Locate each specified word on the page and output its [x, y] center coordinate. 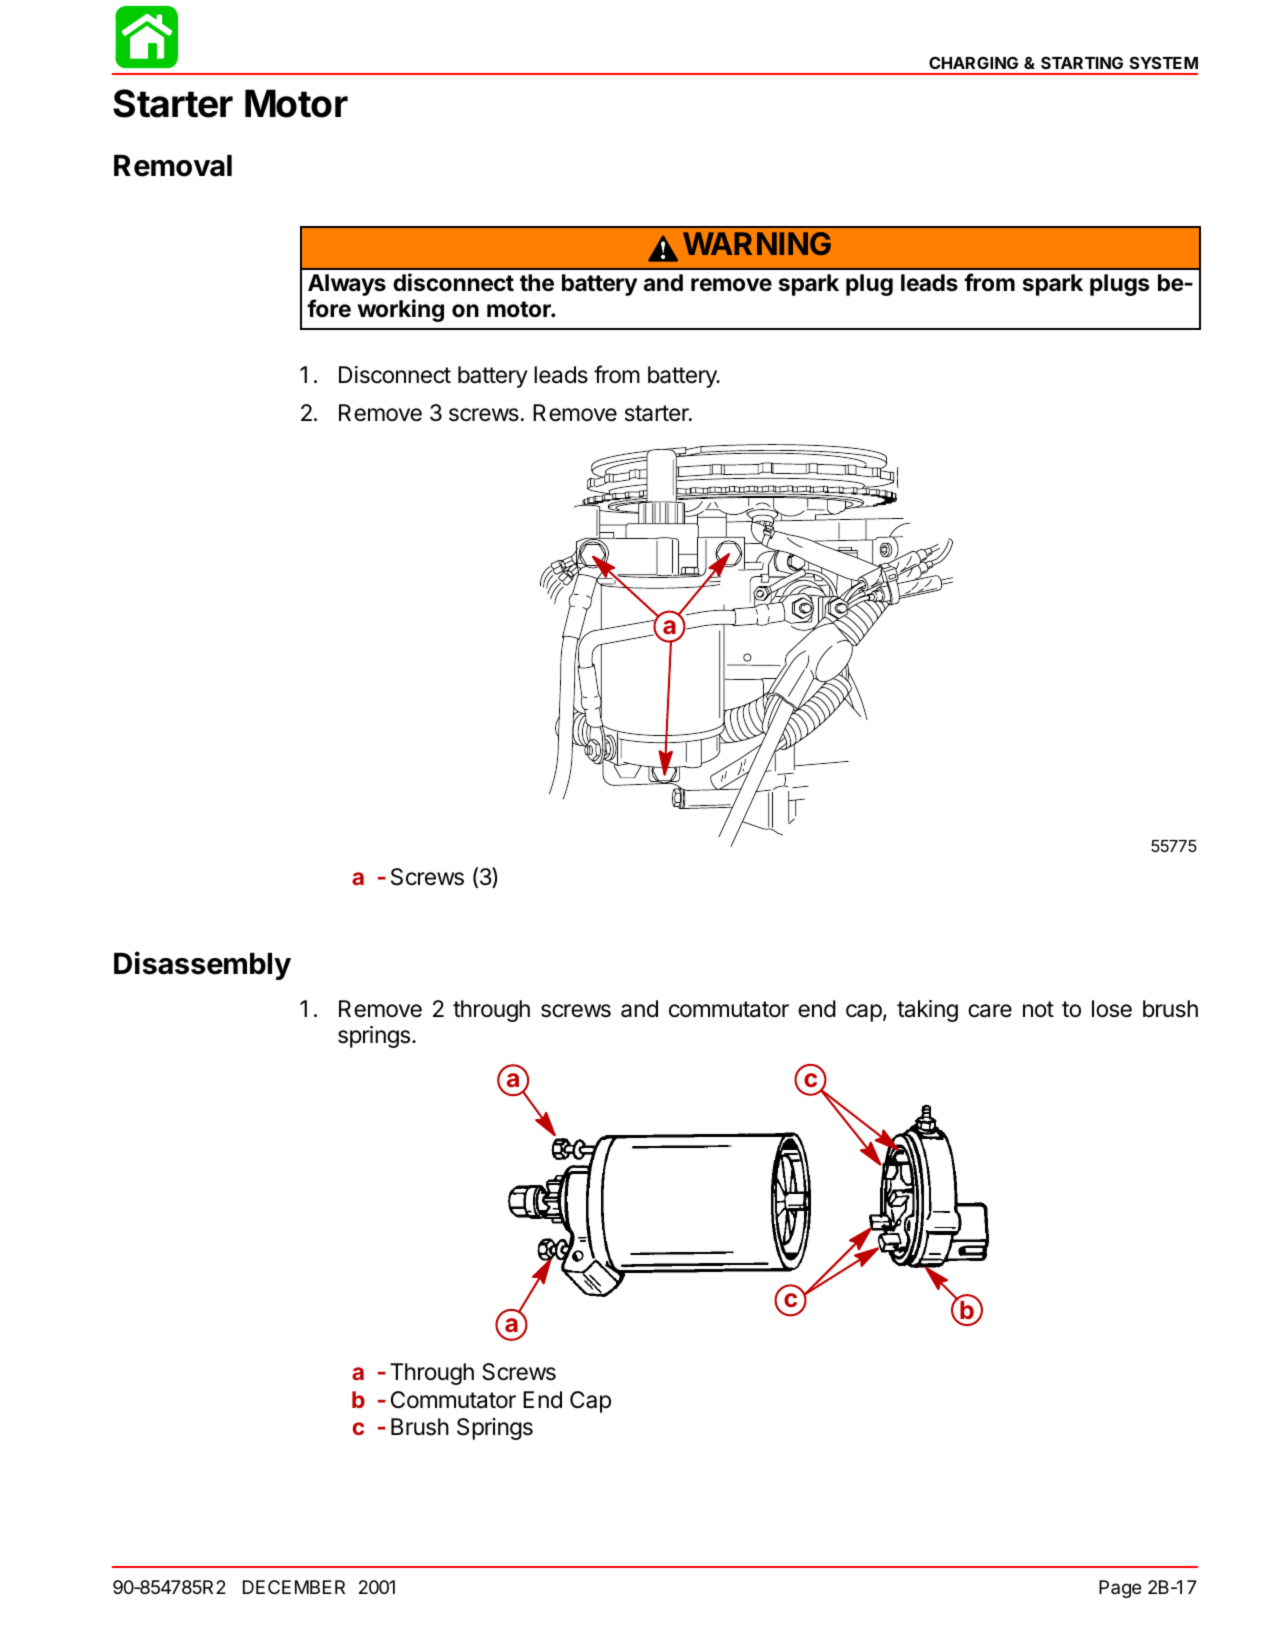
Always [347, 285]
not [1038, 1009]
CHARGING [973, 62]
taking [927, 1011]
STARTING [1082, 62]
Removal [173, 166]
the [537, 283]
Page [1120, 1589]
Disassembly [202, 965]
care [990, 1011]
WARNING [757, 243]
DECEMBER [294, 1587]
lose [1112, 1009]
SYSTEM [1164, 62]
